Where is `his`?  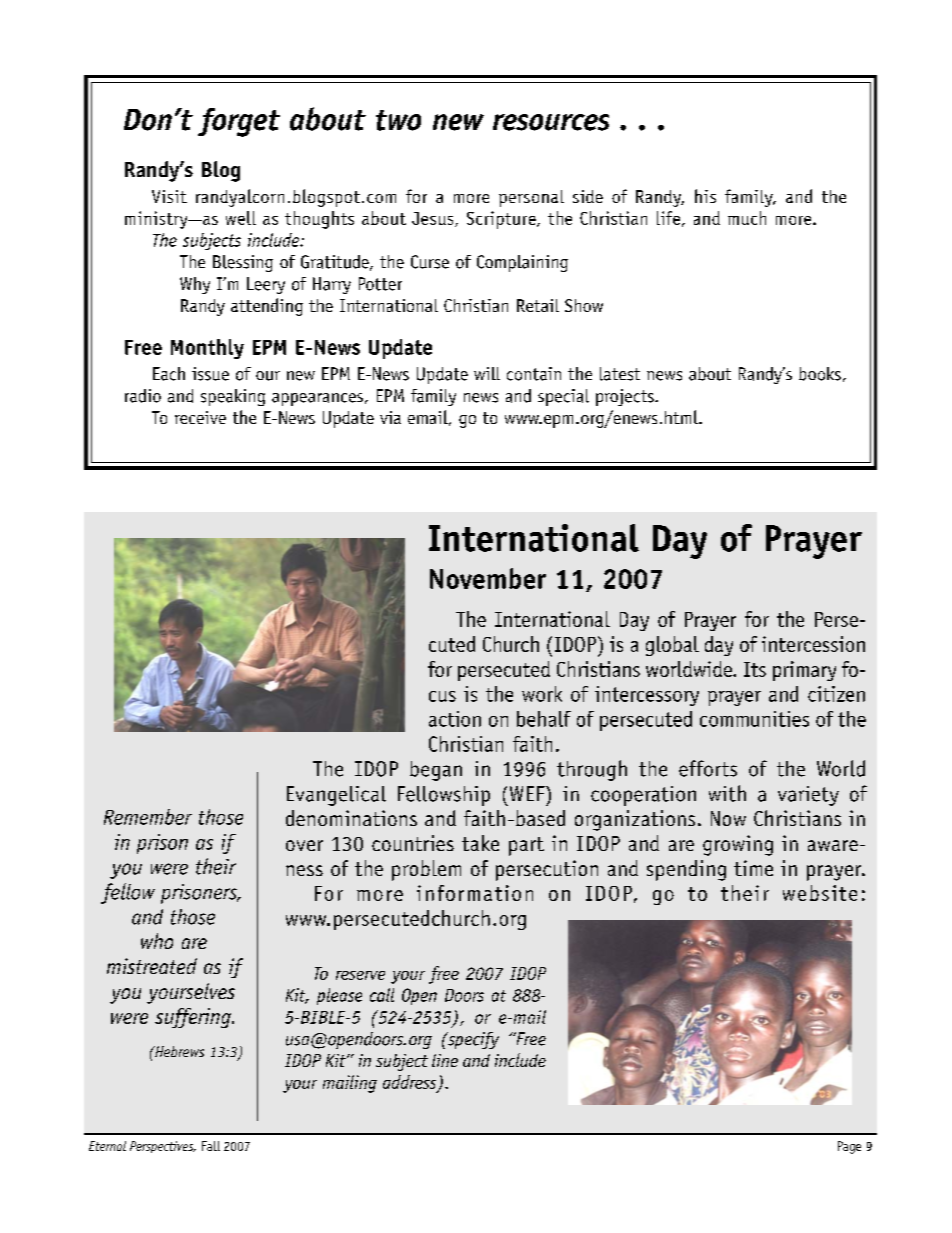
his is located at coordinates (705, 196).
